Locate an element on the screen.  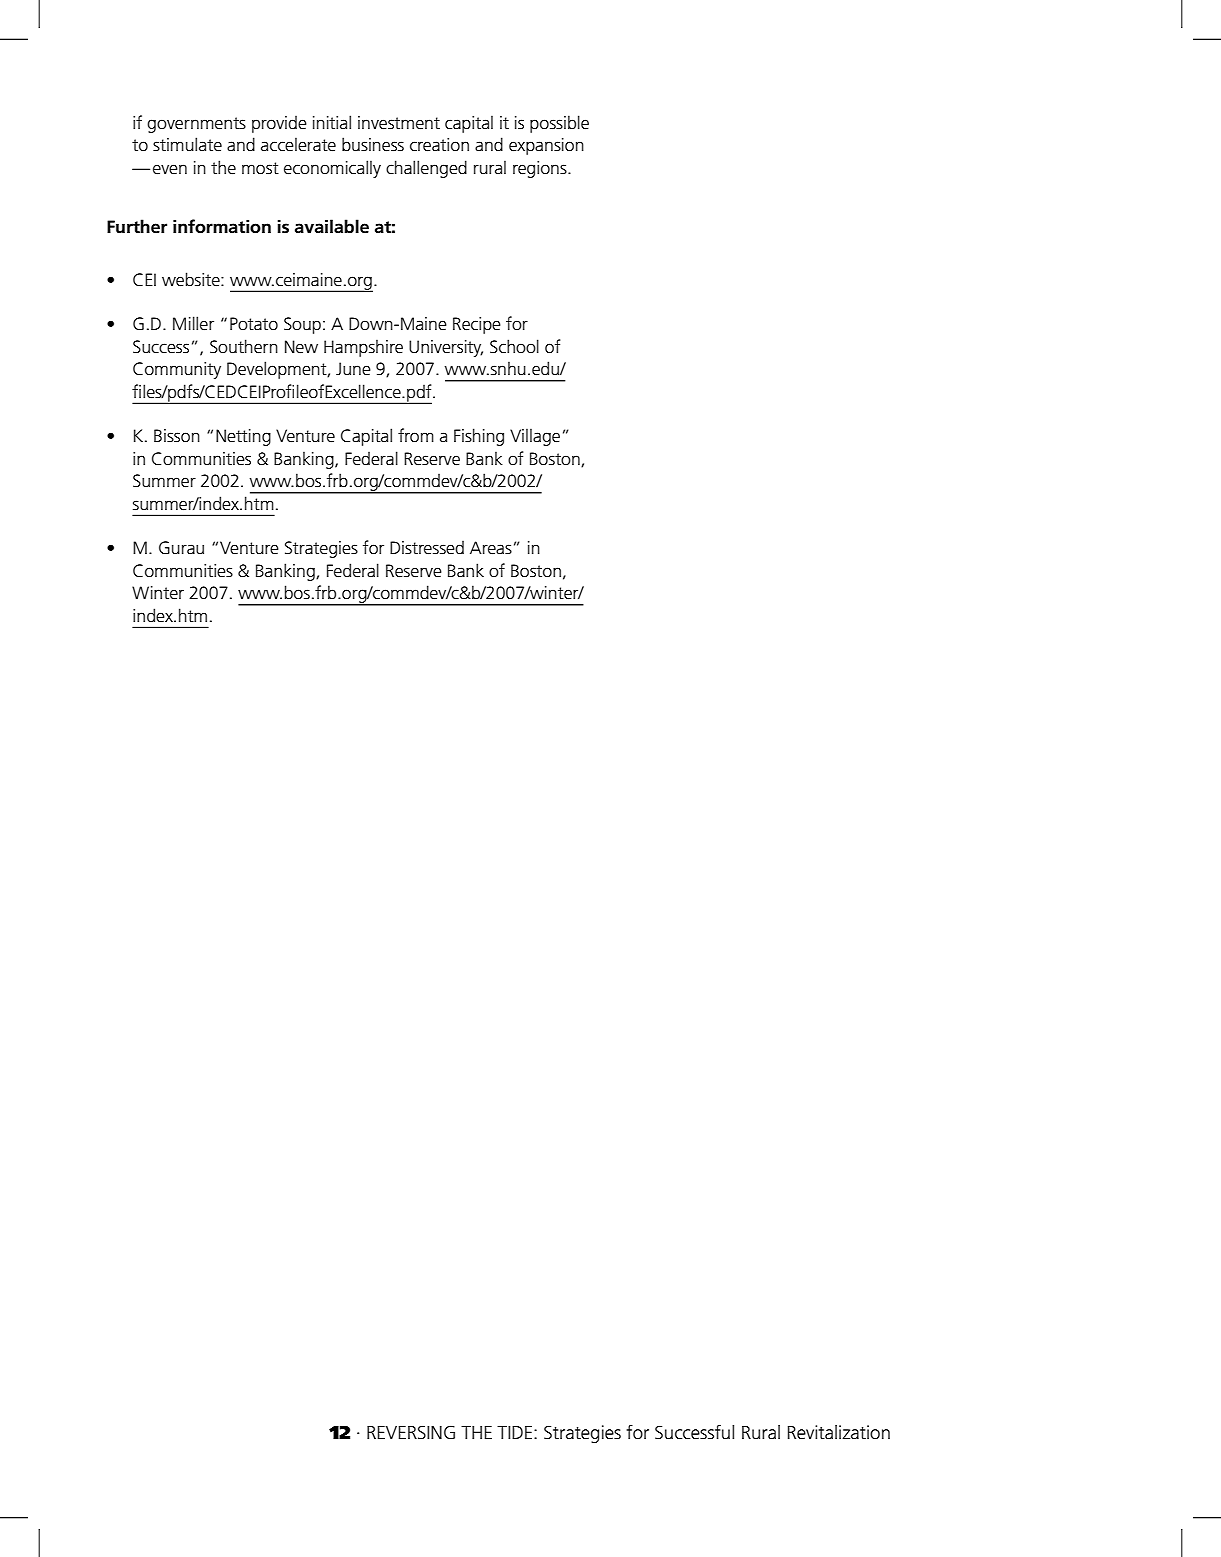
Revitalization is located at coordinates (839, 1432).
